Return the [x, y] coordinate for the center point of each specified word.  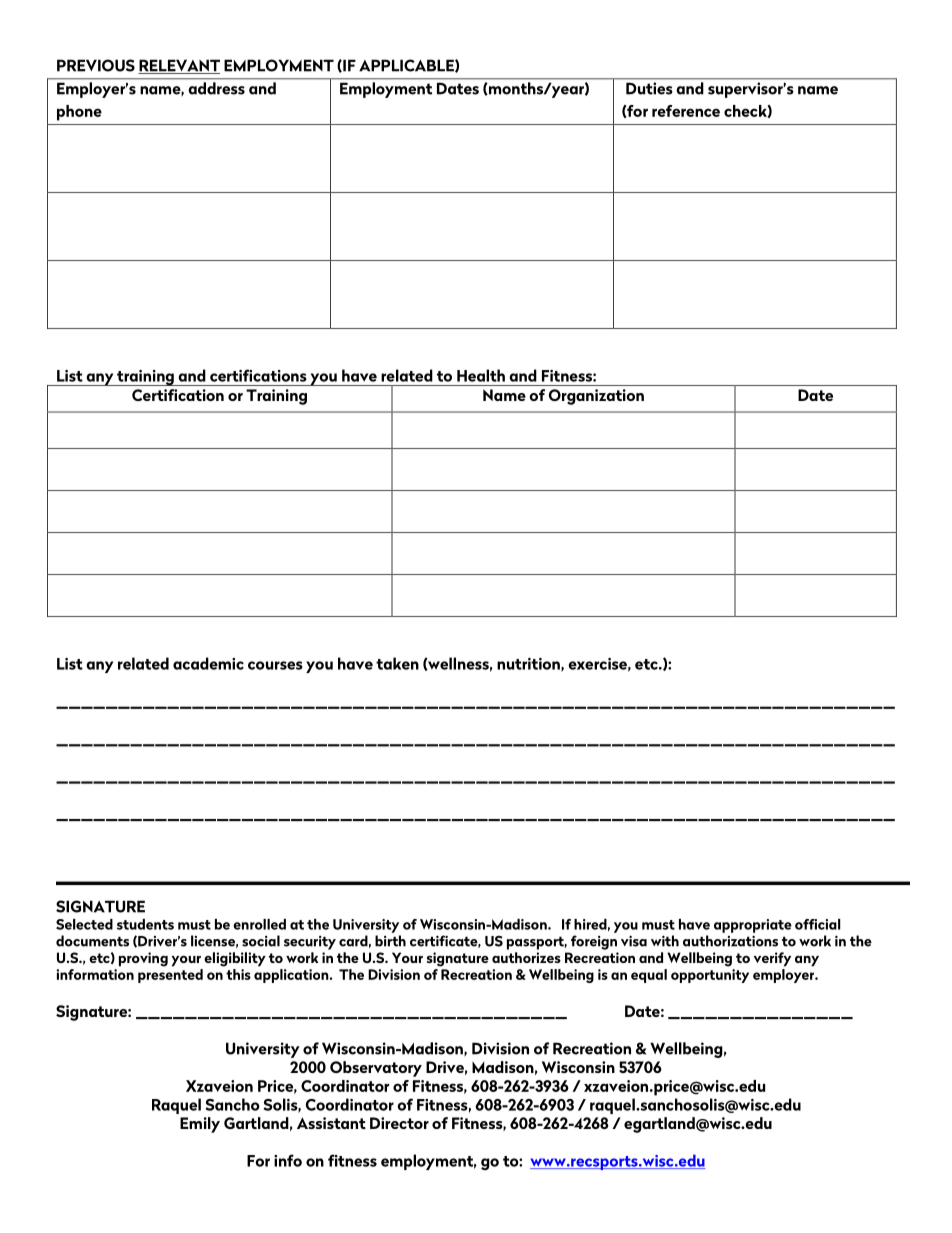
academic [208, 663]
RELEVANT [179, 66]
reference [686, 111]
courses [275, 665]
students [145, 924]
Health [481, 375]
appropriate [753, 926]
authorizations [730, 941]
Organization [596, 397]
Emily [200, 1125]
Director [399, 1123]
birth [390, 941]
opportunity [710, 976]
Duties [649, 88]
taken [397, 663]
